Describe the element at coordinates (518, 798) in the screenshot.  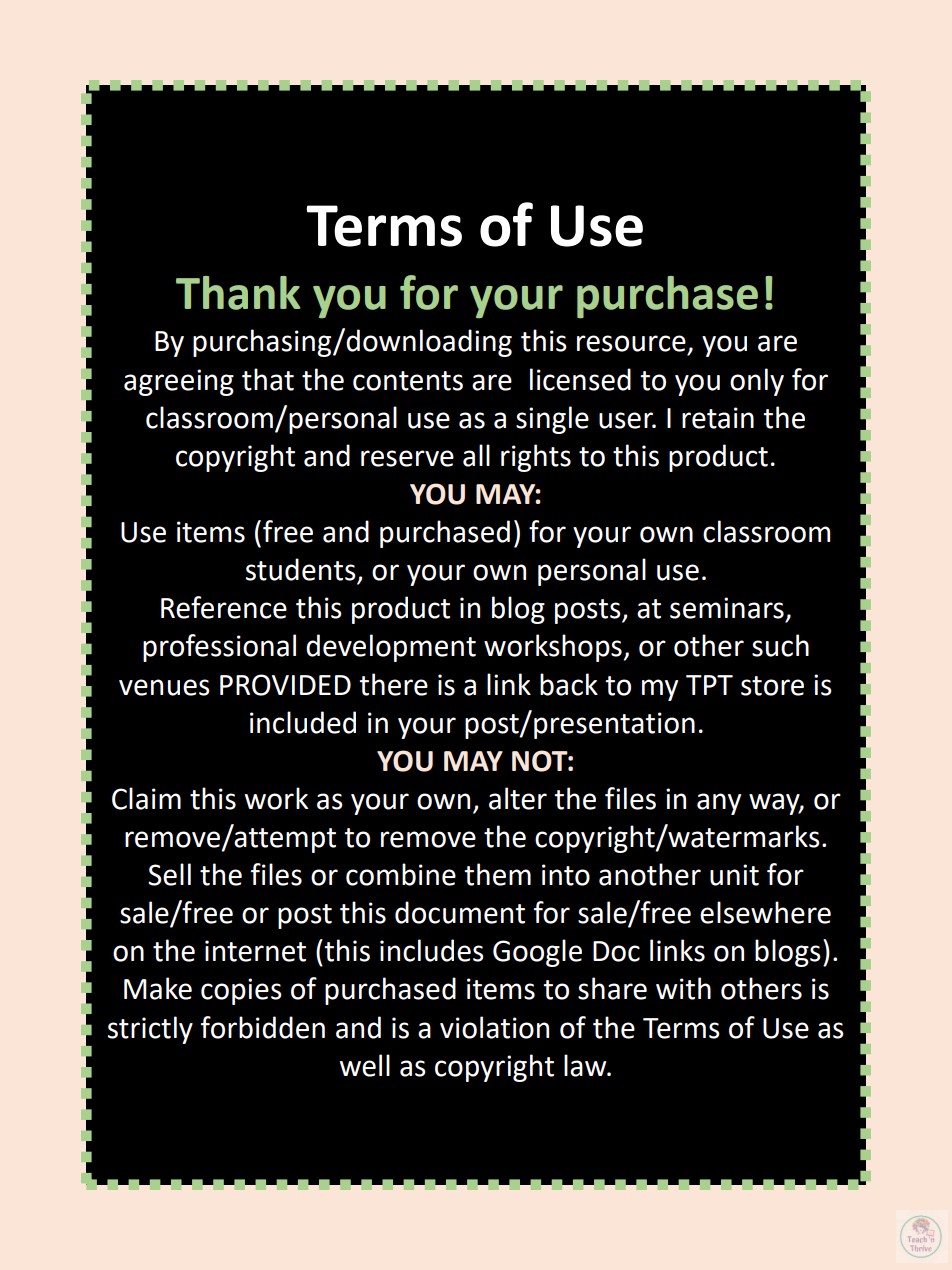
I see `alter` at that location.
